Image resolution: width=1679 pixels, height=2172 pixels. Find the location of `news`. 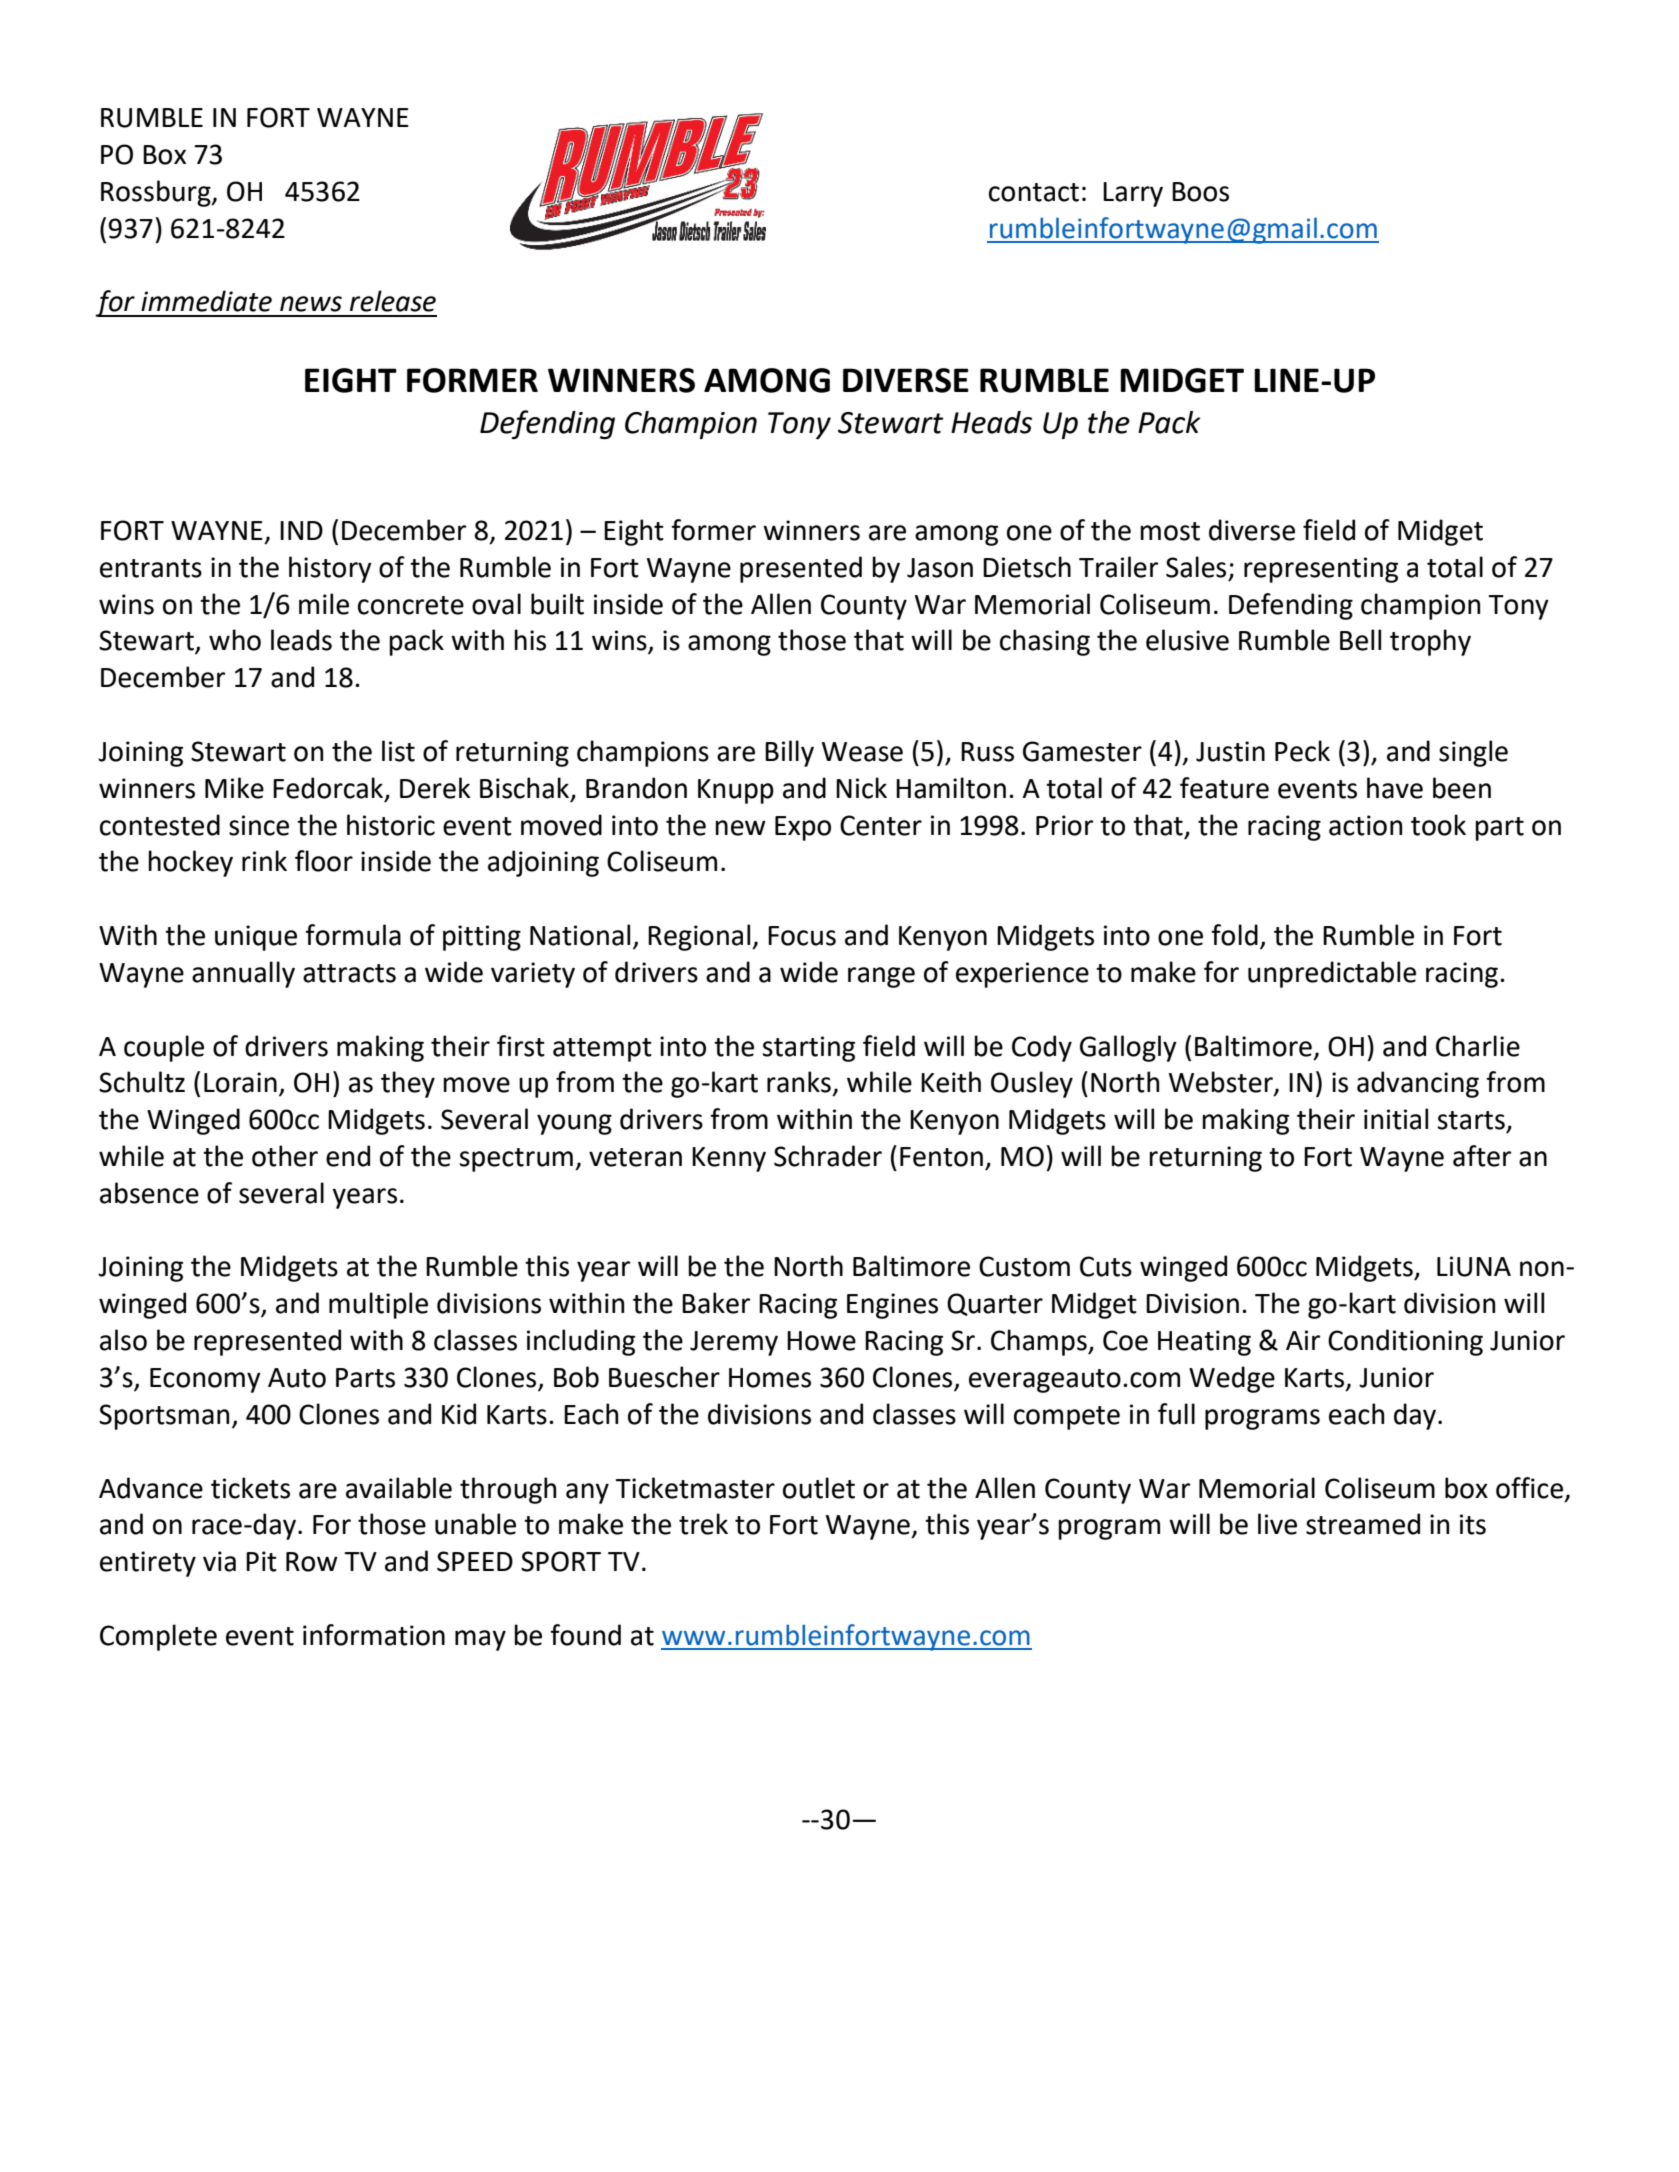

news is located at coordinates (311, 304).
